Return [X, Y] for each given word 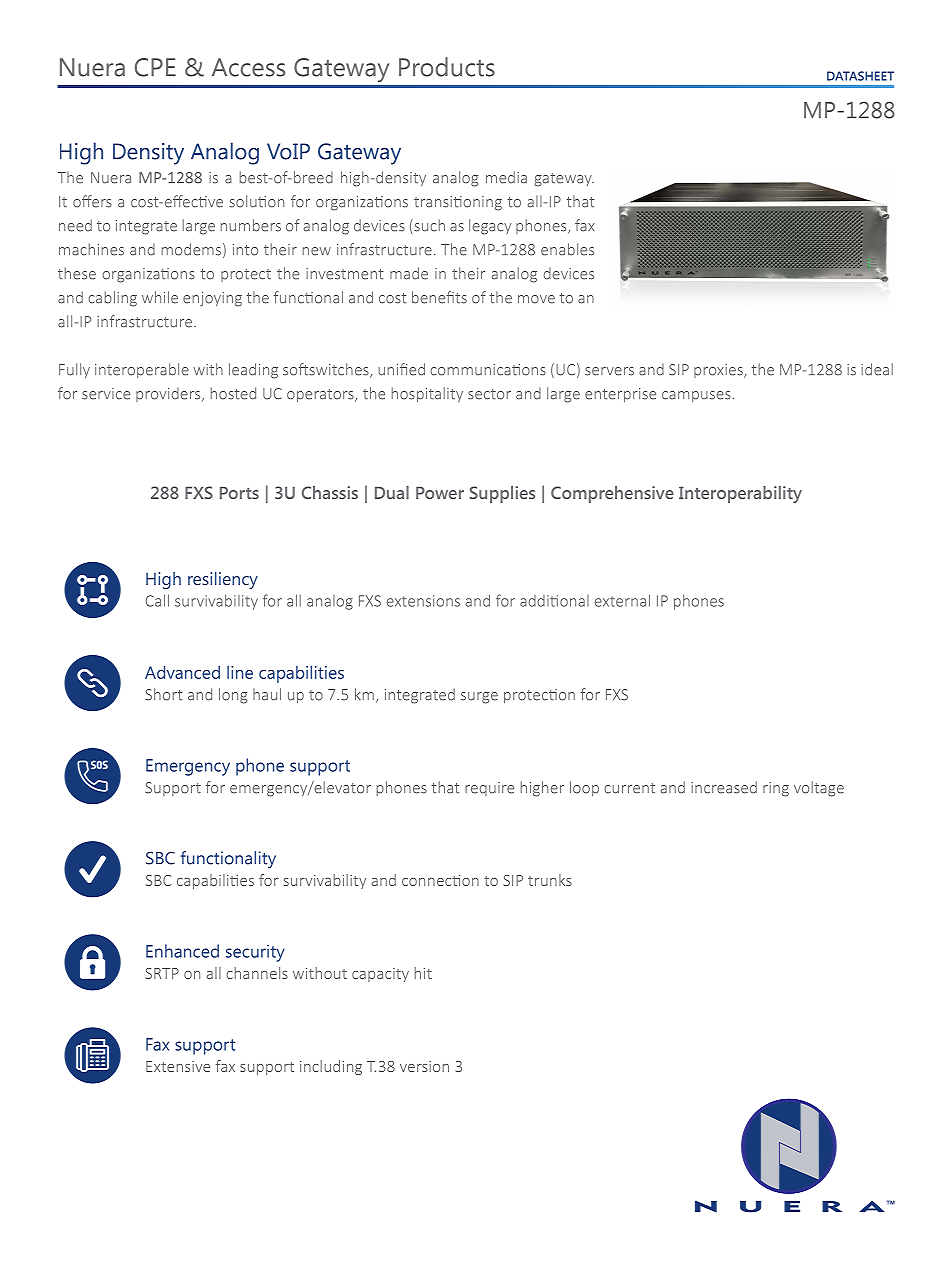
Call [157, 600]
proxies [719, 371]
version [424, 1066]
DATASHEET [860, 76]
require [489, 789]
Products [447, 67]
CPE [155, 67]
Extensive [178, 1066]
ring [776, 789]
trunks [550, 880]
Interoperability [740, 494]
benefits [439, 297]
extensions [423, 601]
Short [164, 694]
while [160, 297]
